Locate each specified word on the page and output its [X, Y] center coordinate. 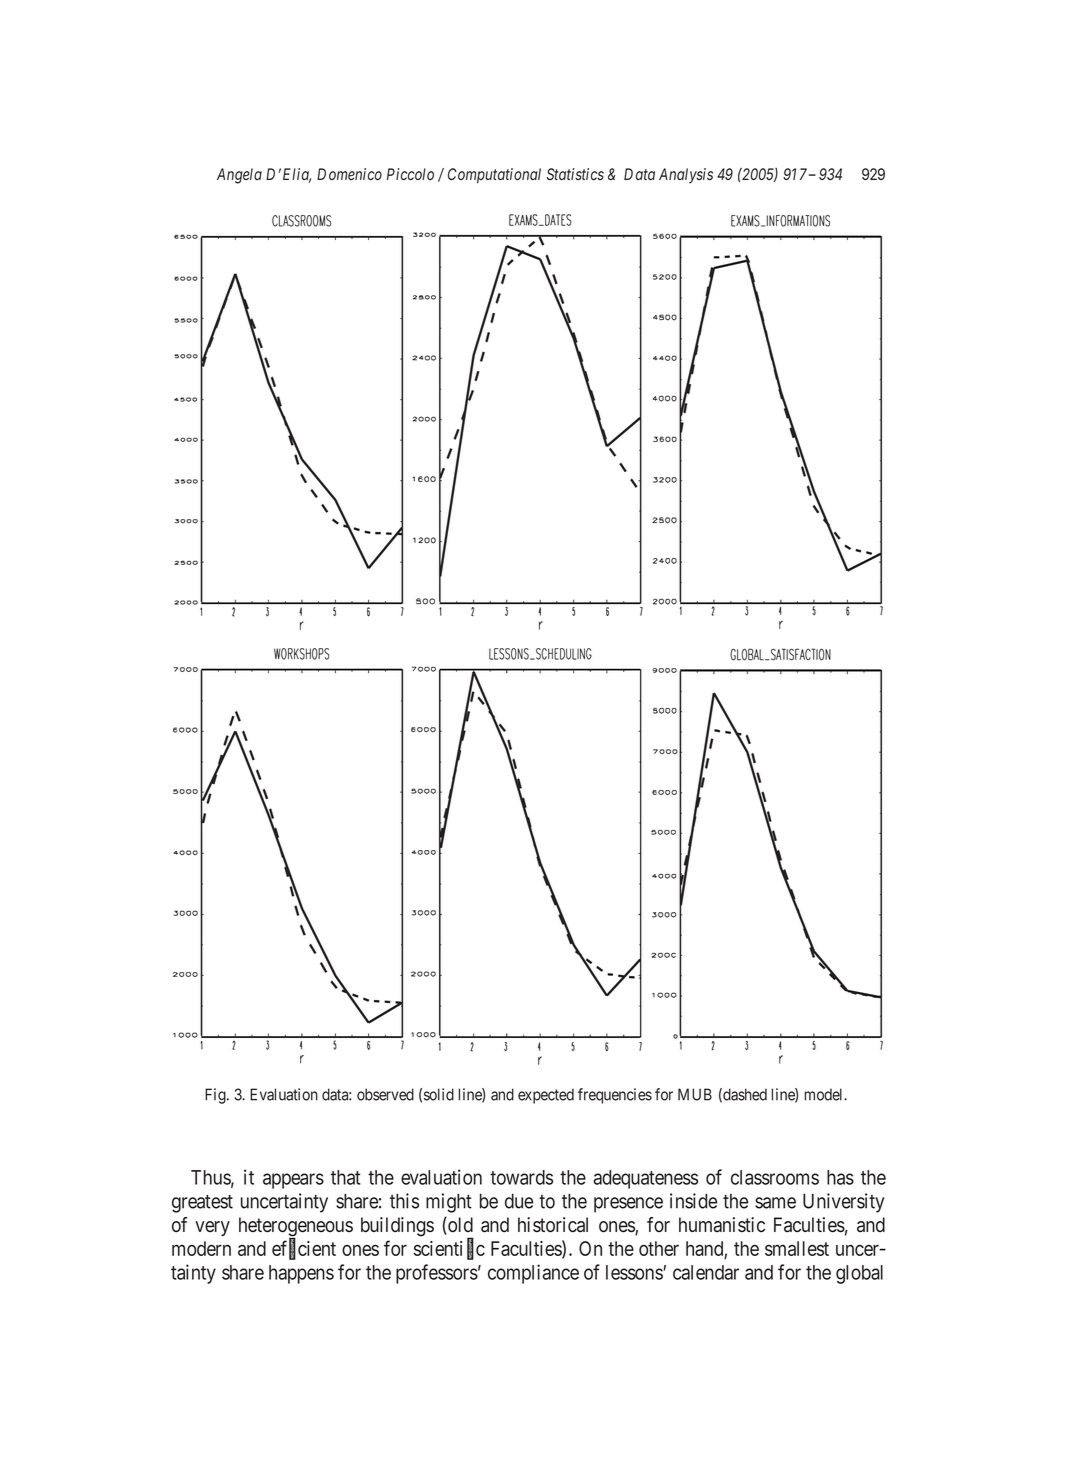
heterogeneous [296, 1228]
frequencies [615, 1096]
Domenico [349, 174]
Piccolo [410, 174]
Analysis [686, 176]
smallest [797, 1248]
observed [385, 1094]
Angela [239, 176]
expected [546, 1096]
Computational [494, 176]
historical [553, 1225]
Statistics [575, 174]
